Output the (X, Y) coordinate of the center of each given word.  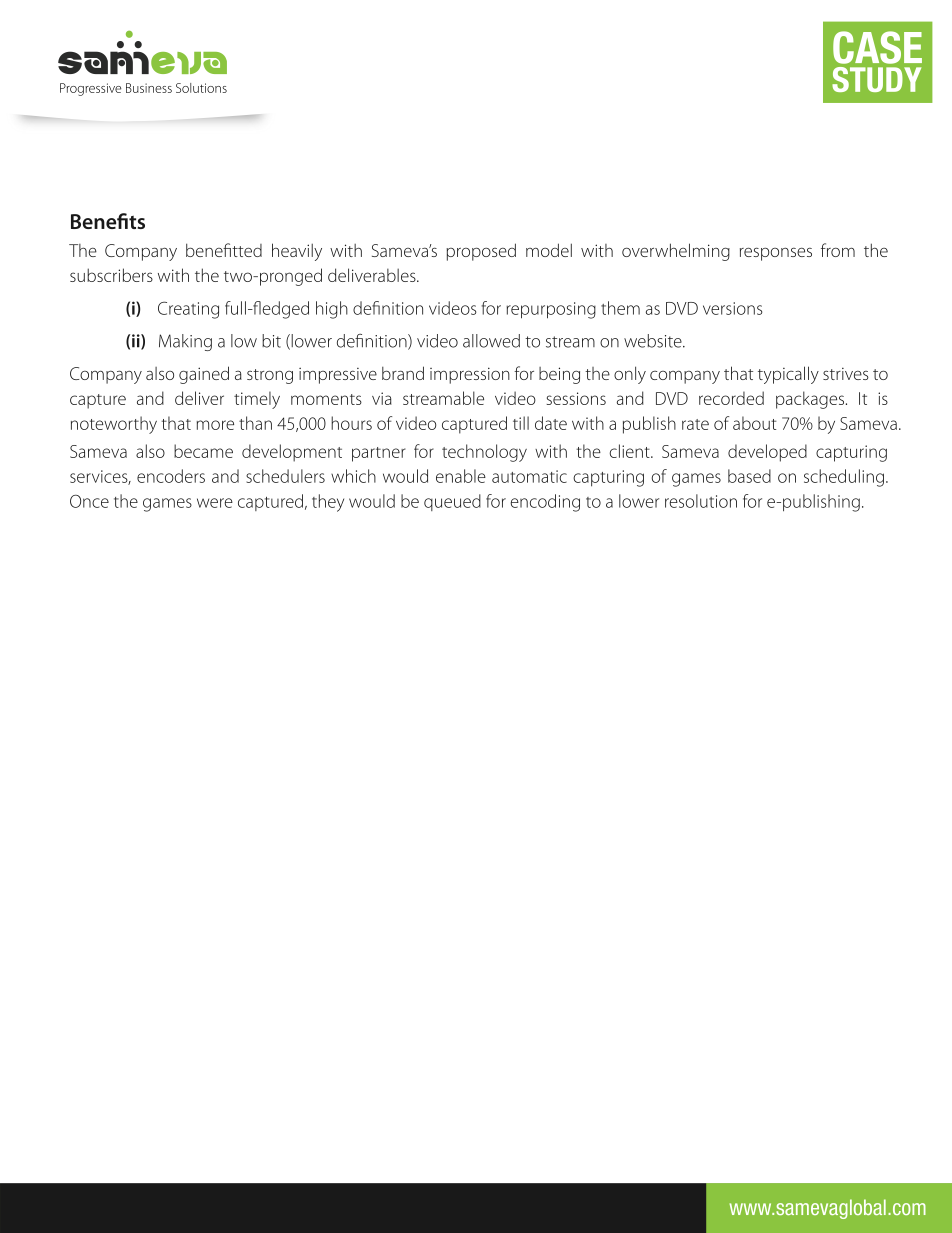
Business (149, 88)
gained (204, 375)
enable (461, 476)
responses (776, 254)
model (549, 250)
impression (470, 375)
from (838, 250)
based (749, 476)
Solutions (201, 88)
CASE (877, 47)
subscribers (111, 275)
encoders (171, 476)
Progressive (90, 89)
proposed (481, 252)
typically (788, 375)
